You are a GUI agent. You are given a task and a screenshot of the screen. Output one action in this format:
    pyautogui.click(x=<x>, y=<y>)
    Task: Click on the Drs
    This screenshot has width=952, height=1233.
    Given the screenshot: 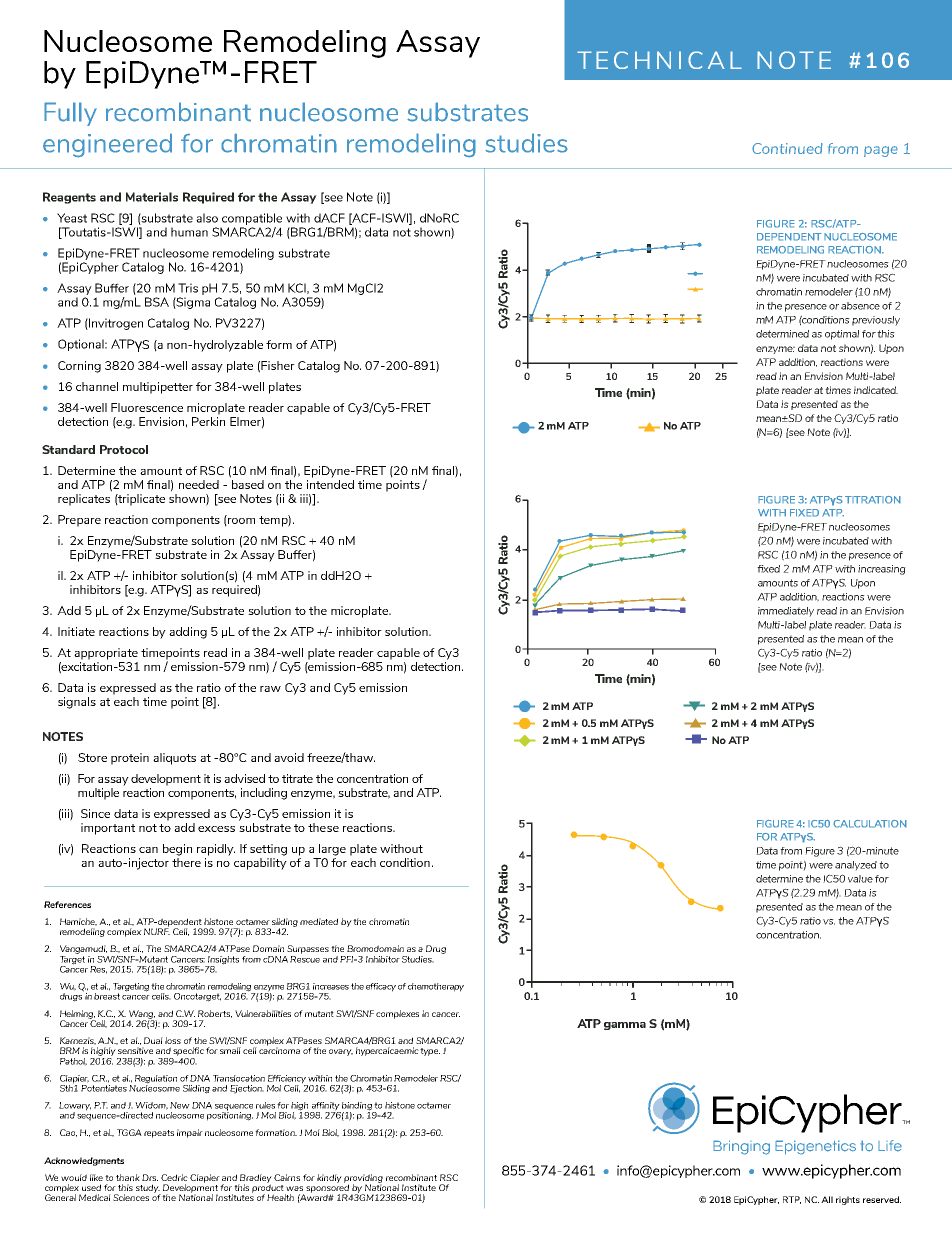 What is the action you would take?
    pyautogui.click(x=150, y=1177)
